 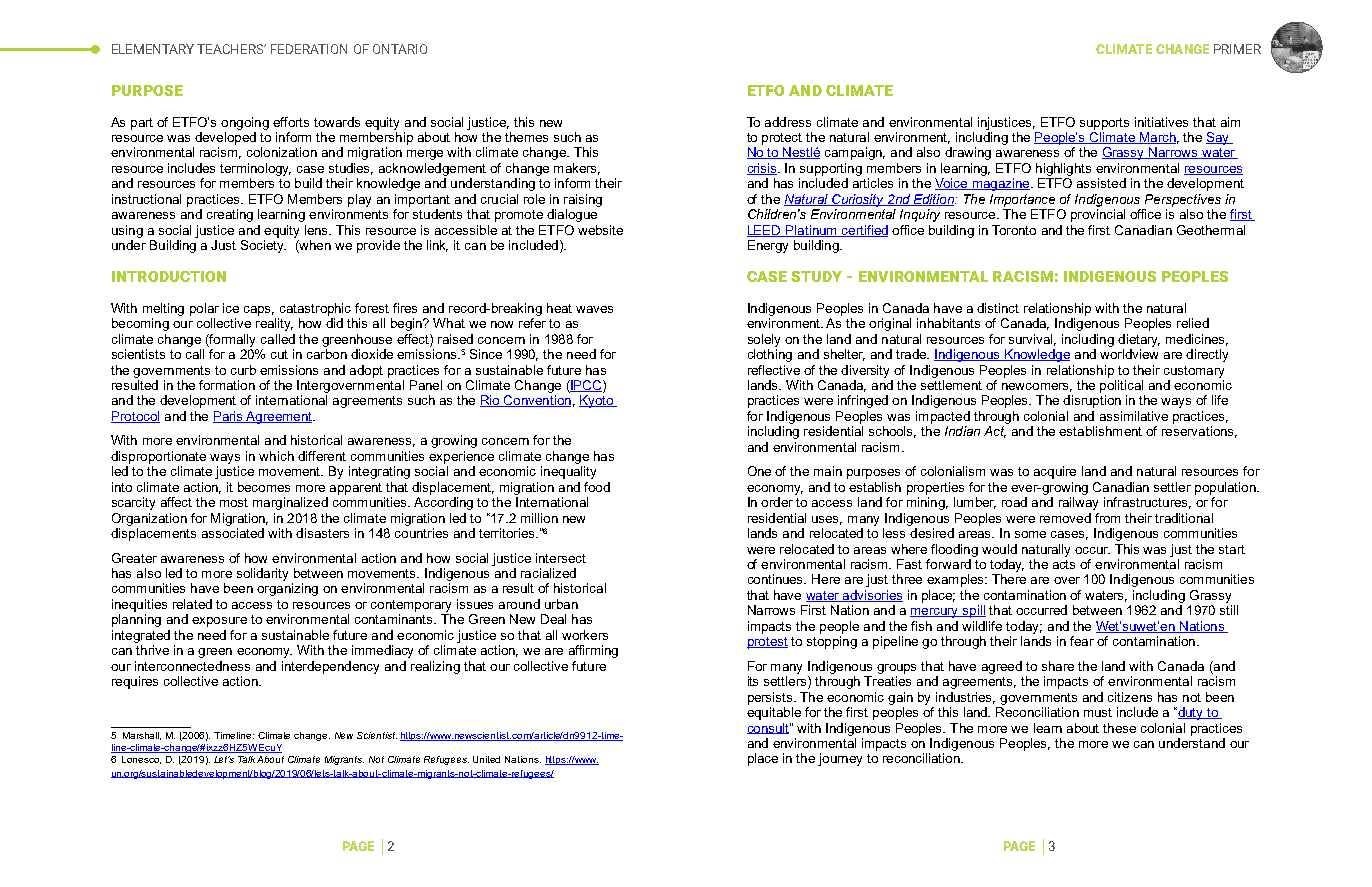 What do you see at coordinates (788, 122) in the page?
I see `address` at bounding box center [788, 122].
